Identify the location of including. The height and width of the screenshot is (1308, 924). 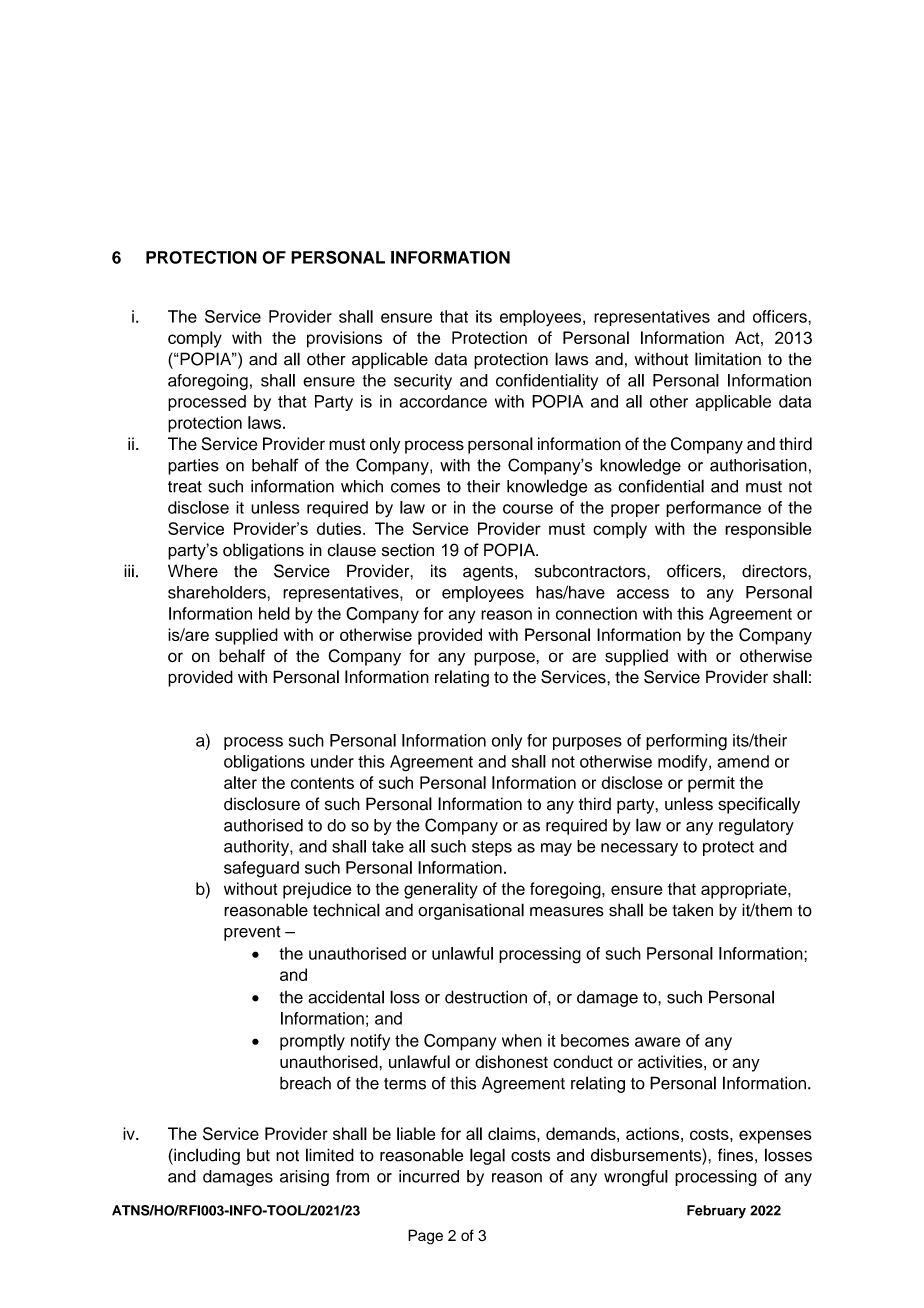
(206, 1156).
